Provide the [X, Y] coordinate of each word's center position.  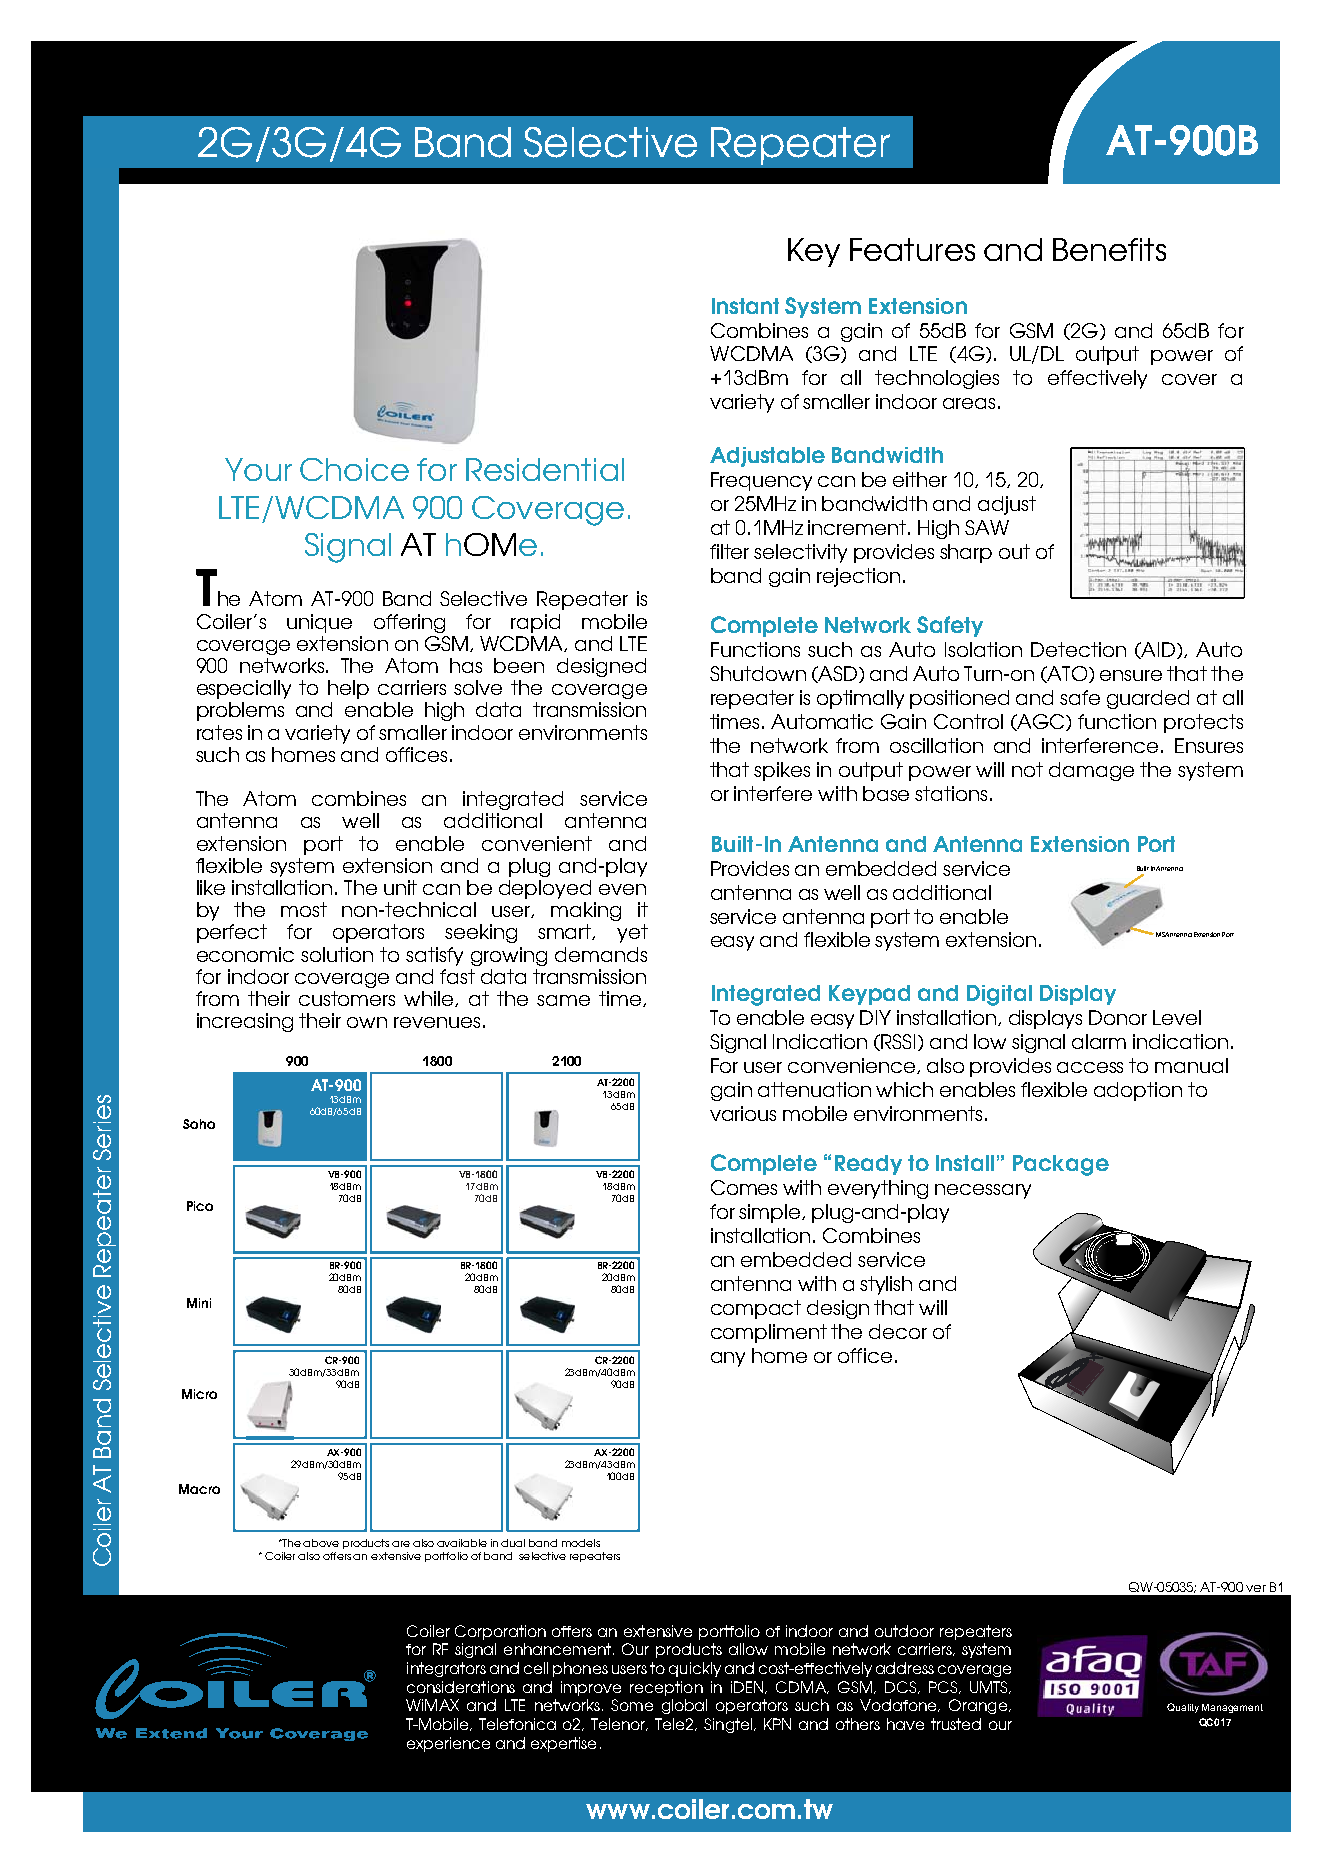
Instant [745, 306]
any [728, 1359]
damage [1091, 771]
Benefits [1109, 249]
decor [898, 1331]
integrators [446, 1669]
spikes [782, 771]
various [743, 1113]
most [304, 909]
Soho [199, 1124]
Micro [199, 1394]
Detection [1078, 649]
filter [729, 551]
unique [319, 623]
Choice [354, 469]
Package [1061, 1165]
